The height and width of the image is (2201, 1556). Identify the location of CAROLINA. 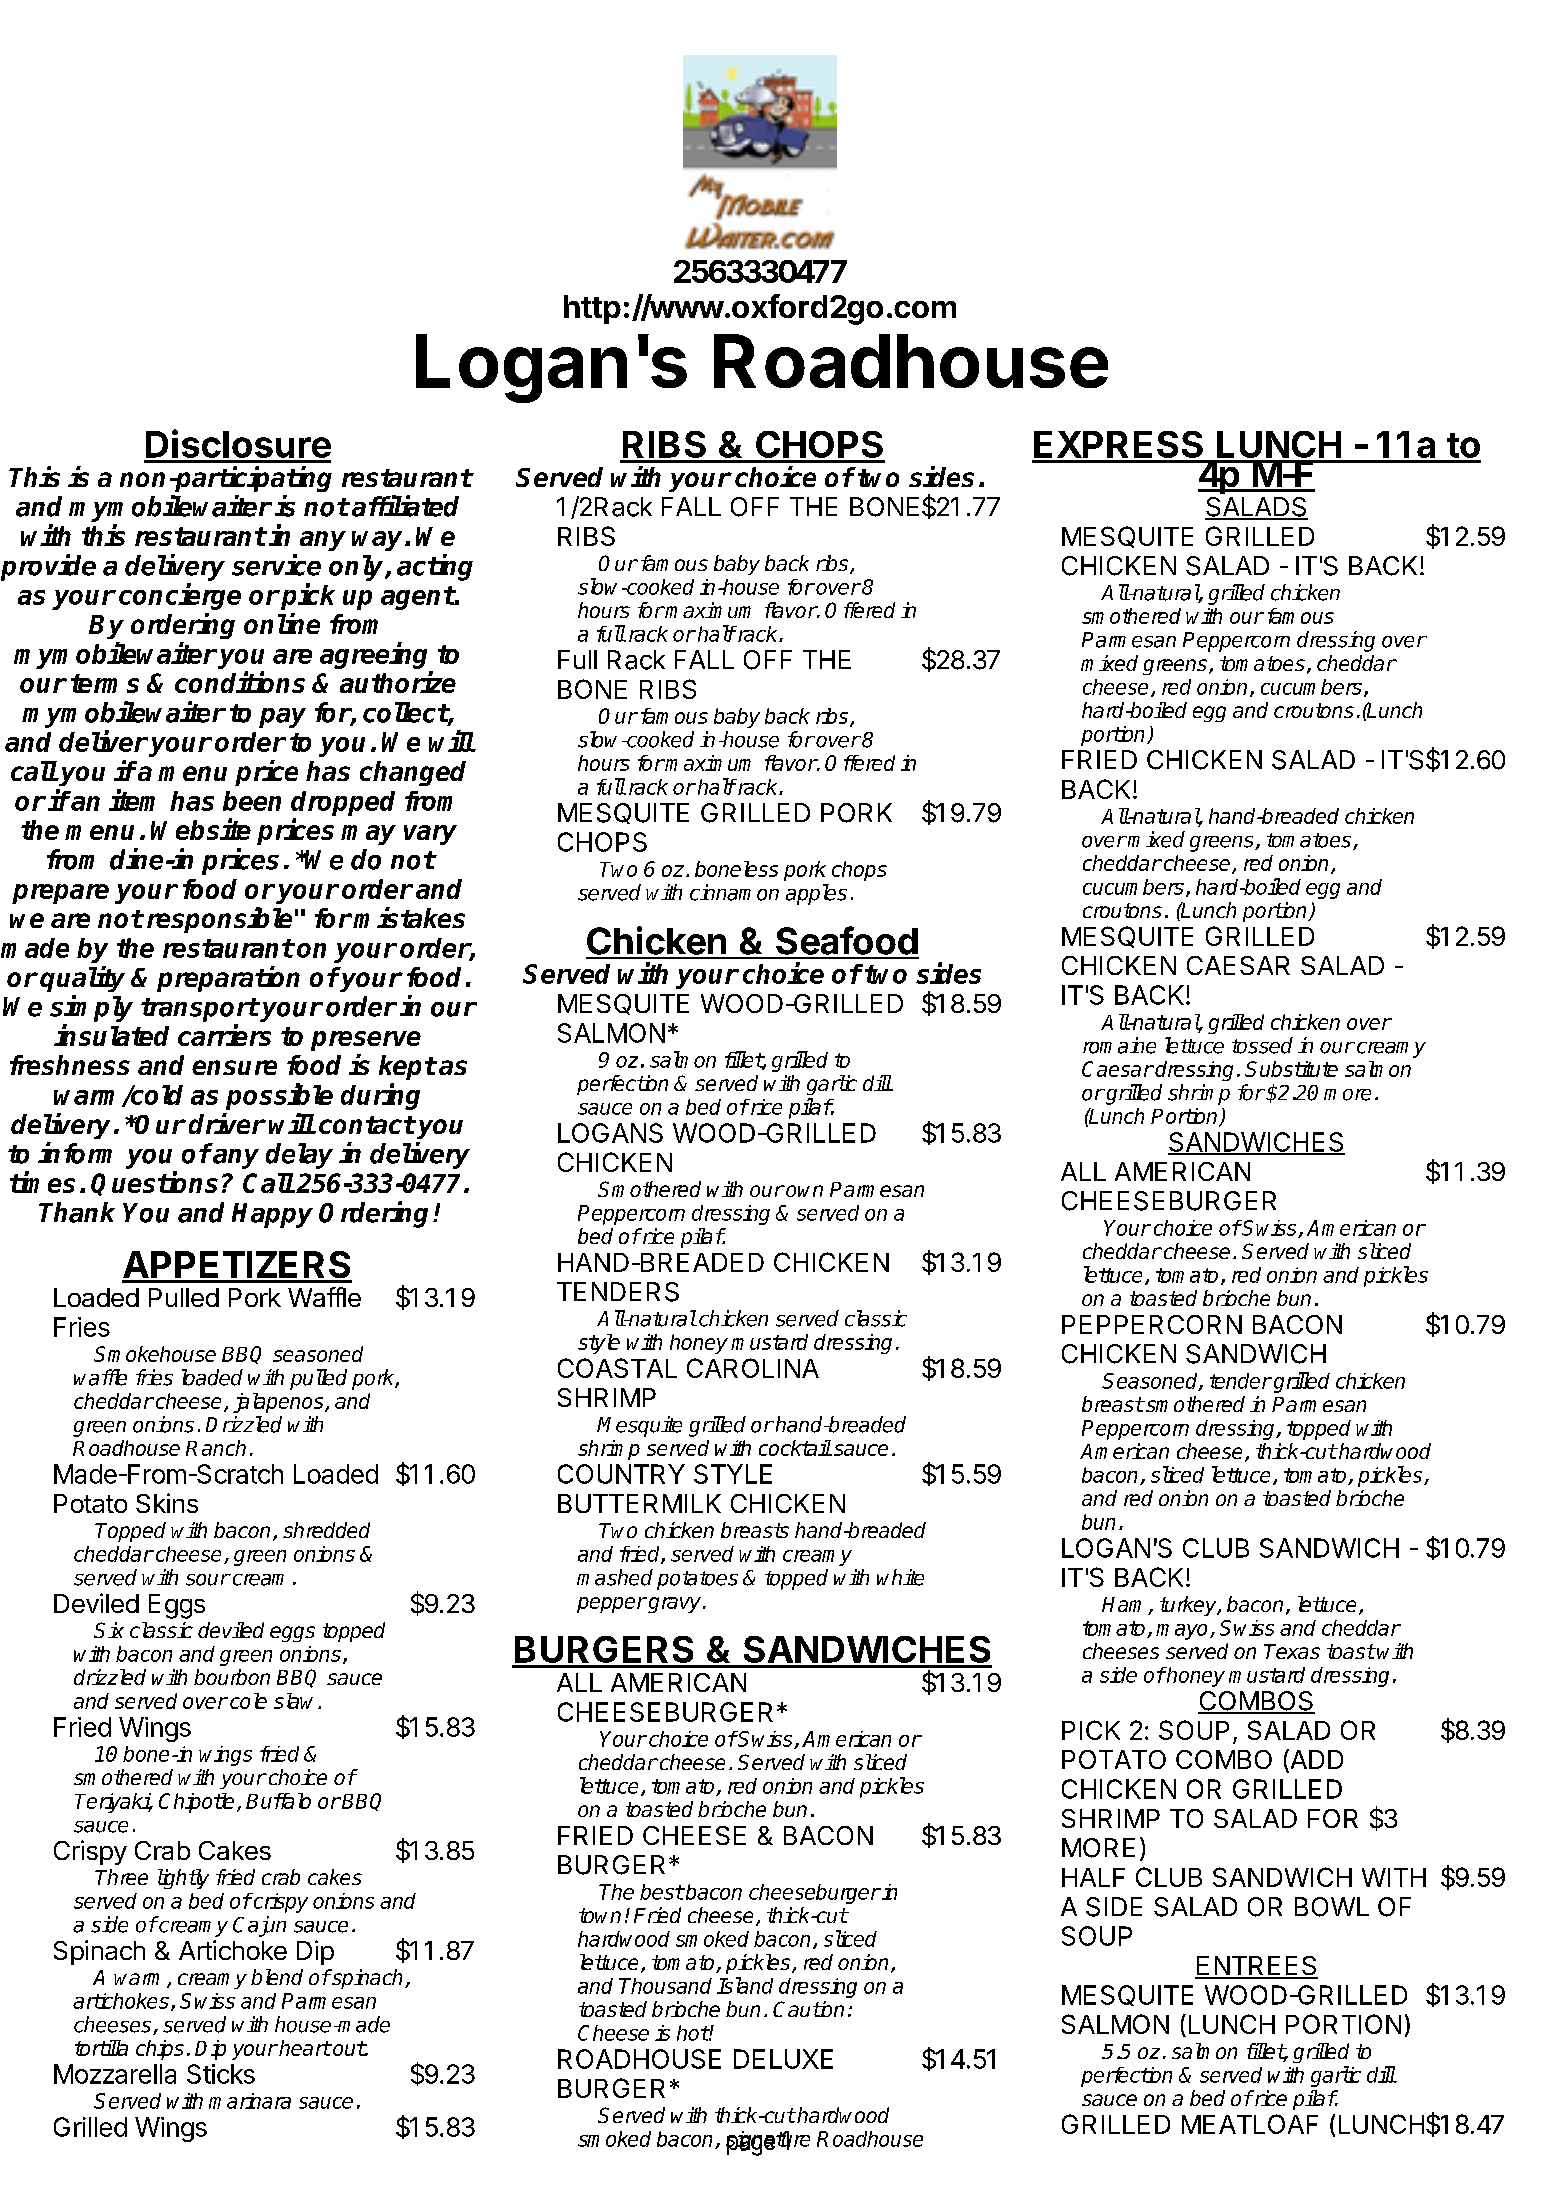
(753, 1368).
